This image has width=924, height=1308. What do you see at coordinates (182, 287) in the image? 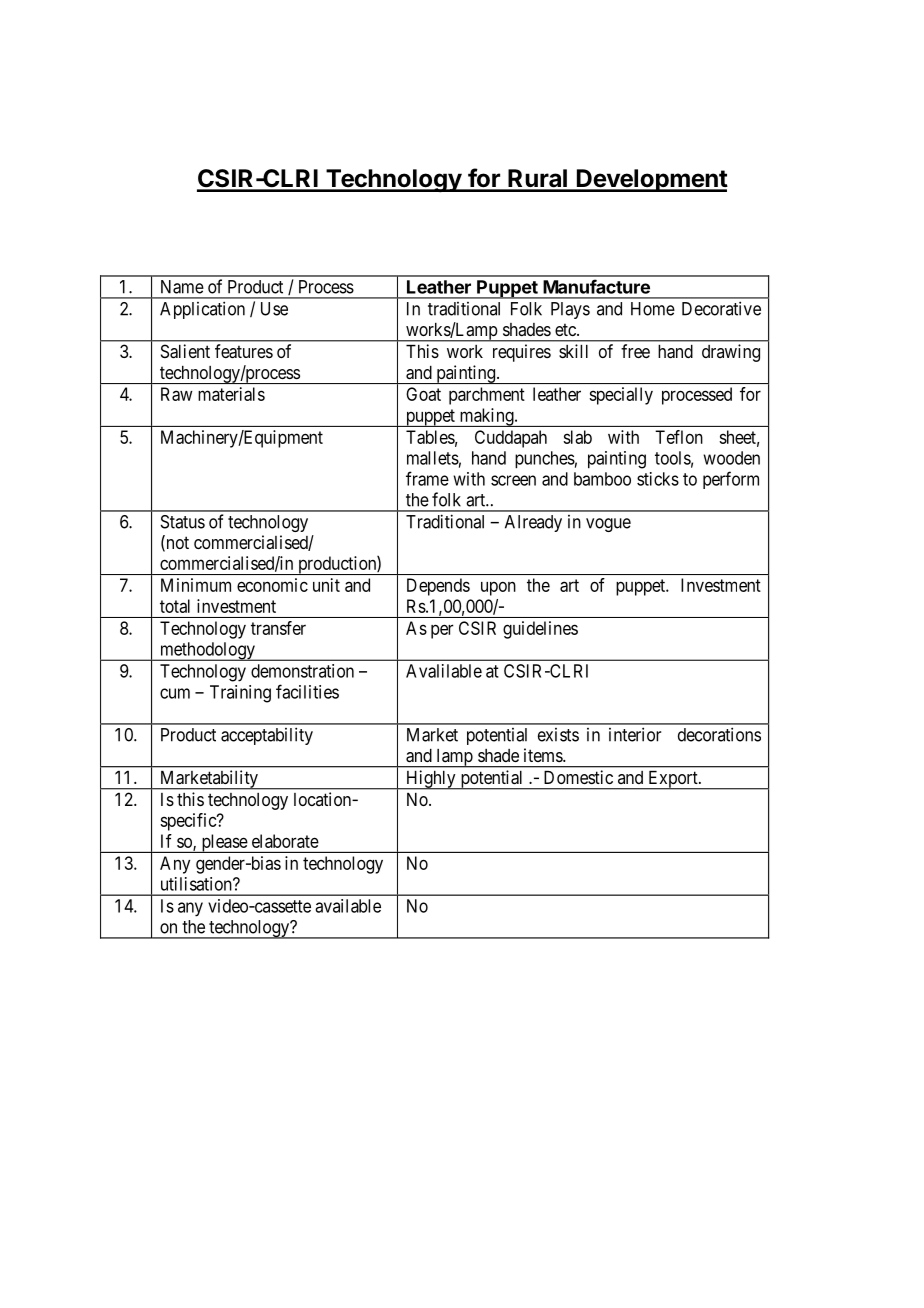
I see `Name` at bounding box center [182, 287].
